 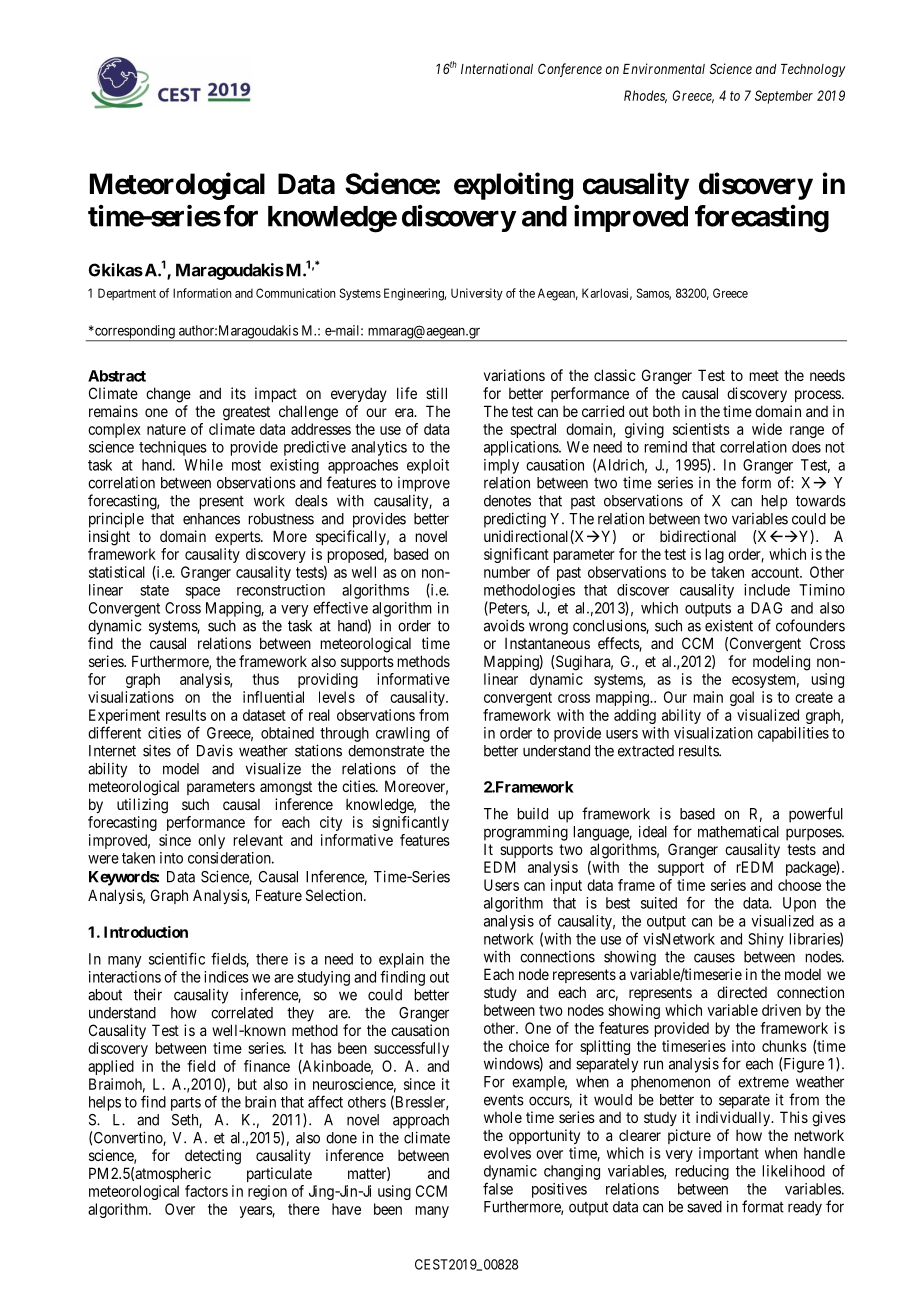 I want to click on avoids, so click(x=504, y=625).
